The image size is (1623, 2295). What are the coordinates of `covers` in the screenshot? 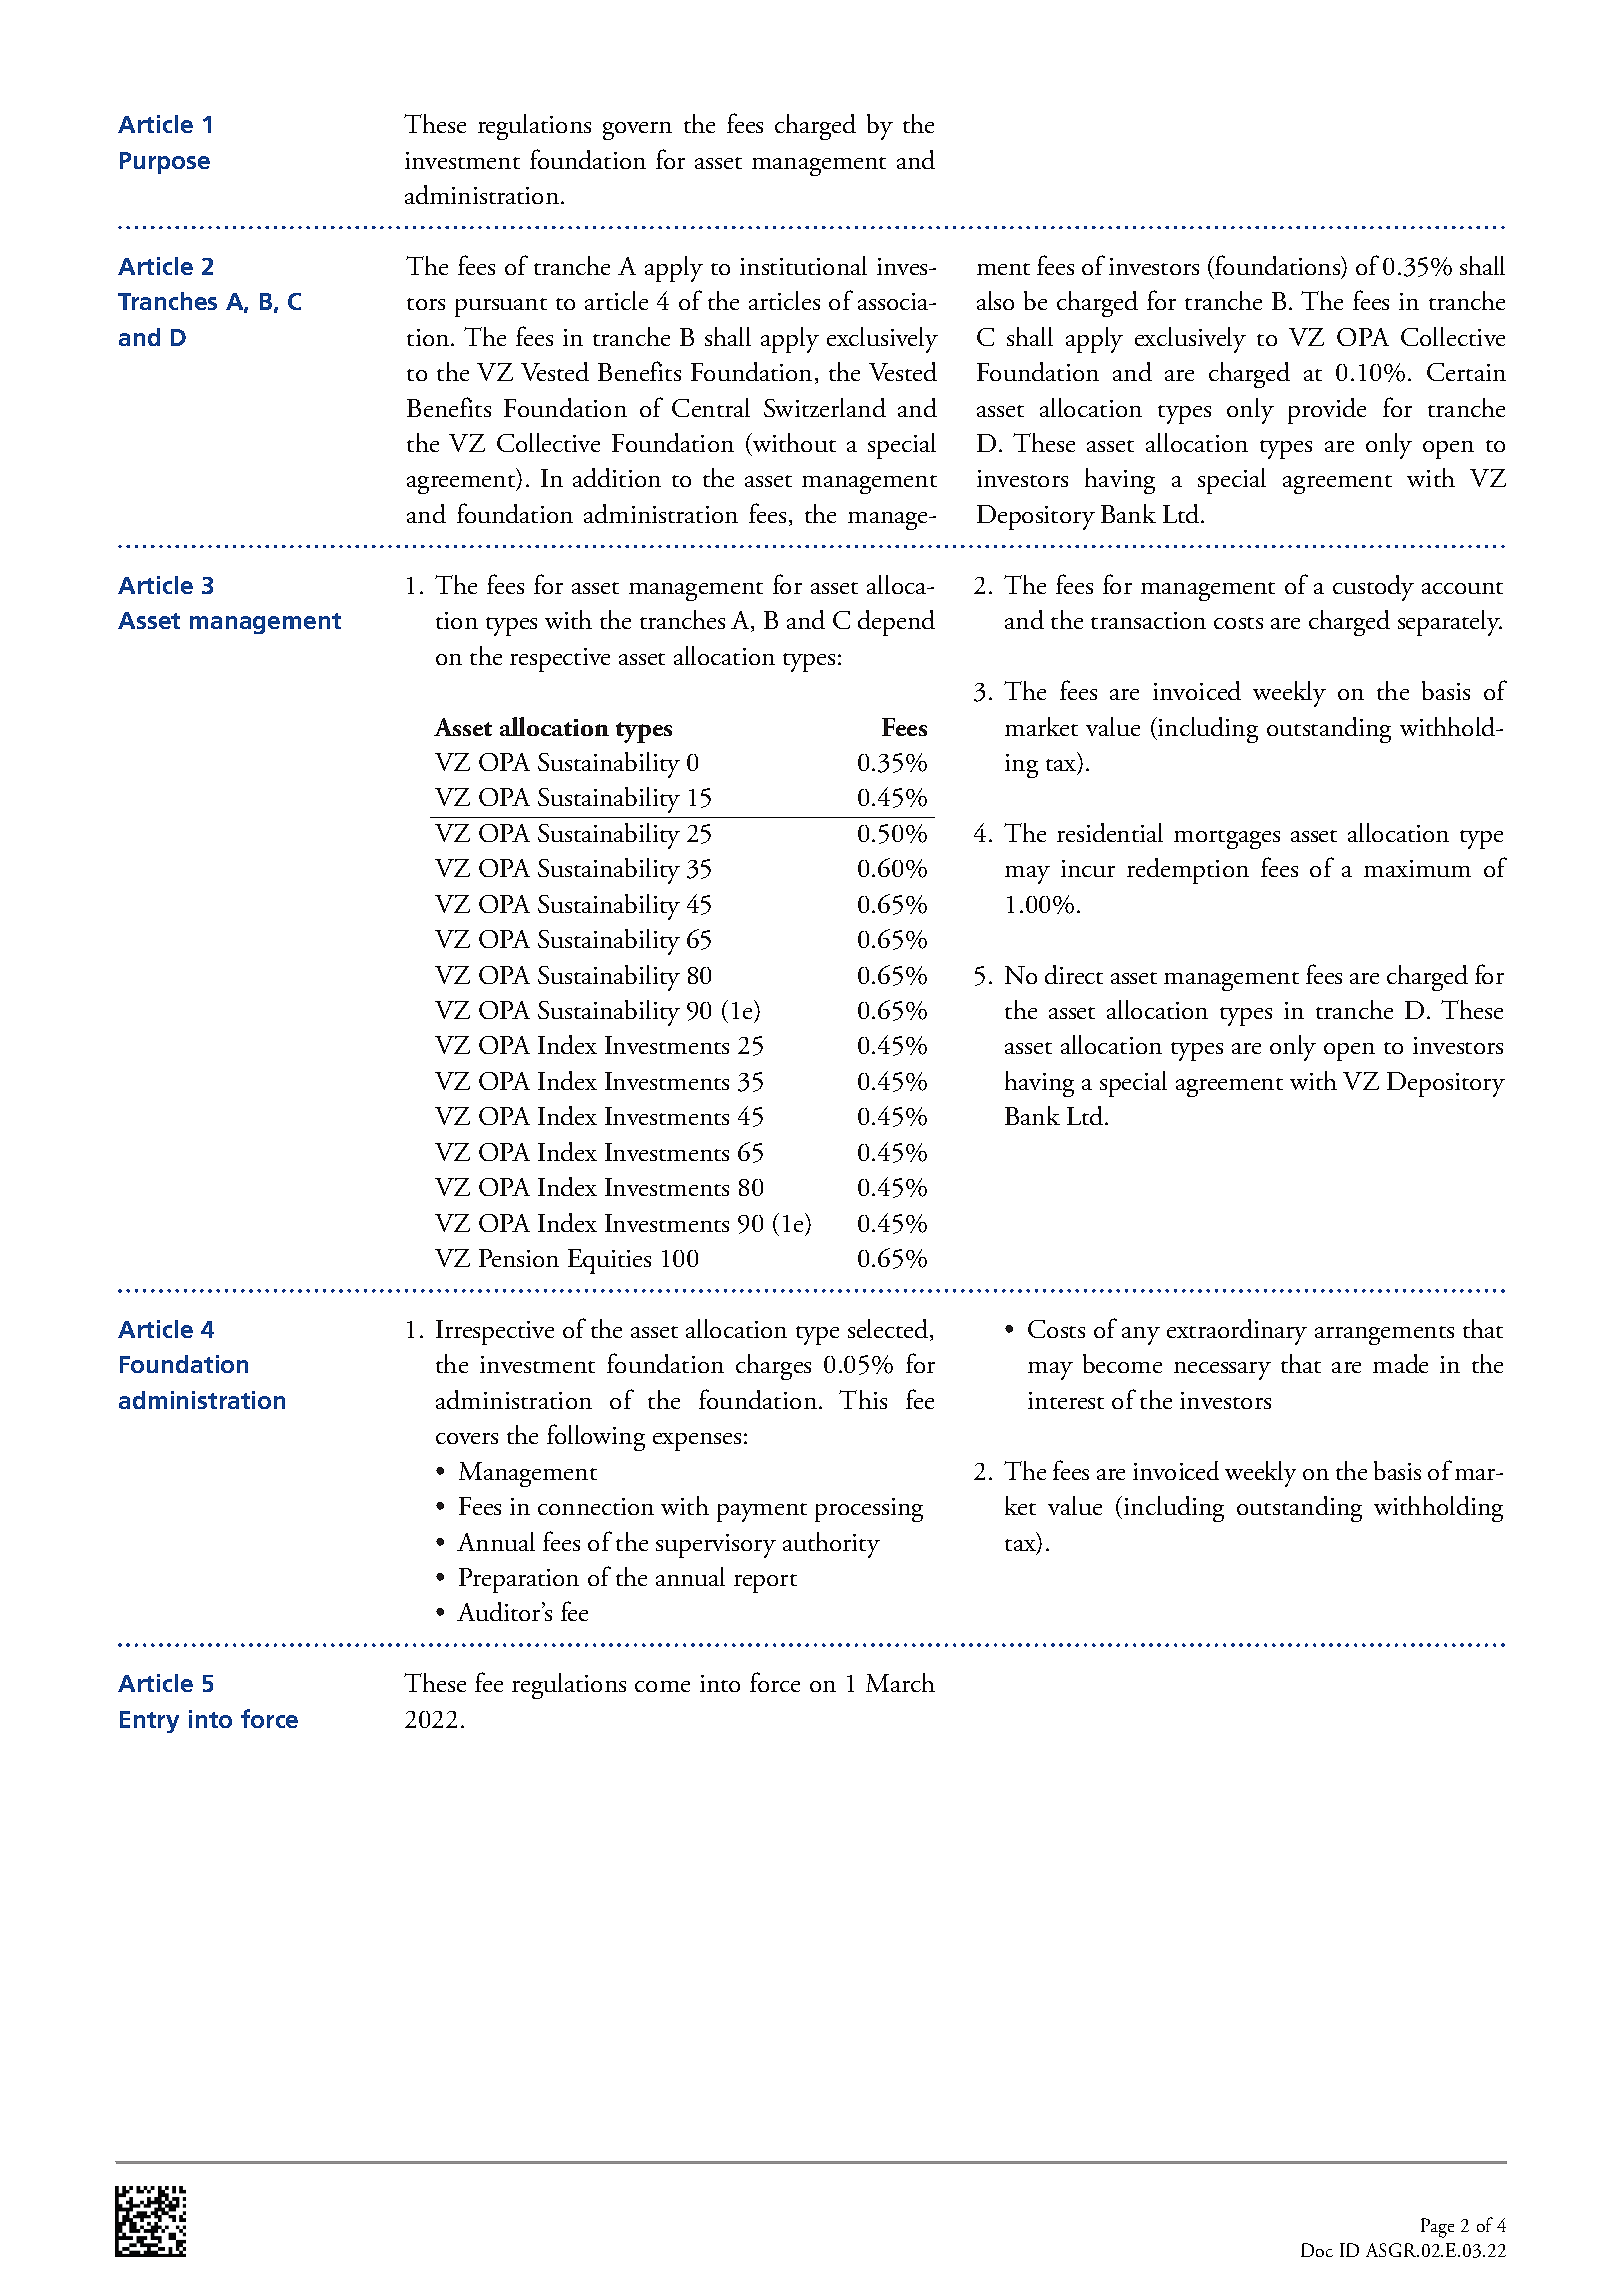 It's located at (467, 1438).
